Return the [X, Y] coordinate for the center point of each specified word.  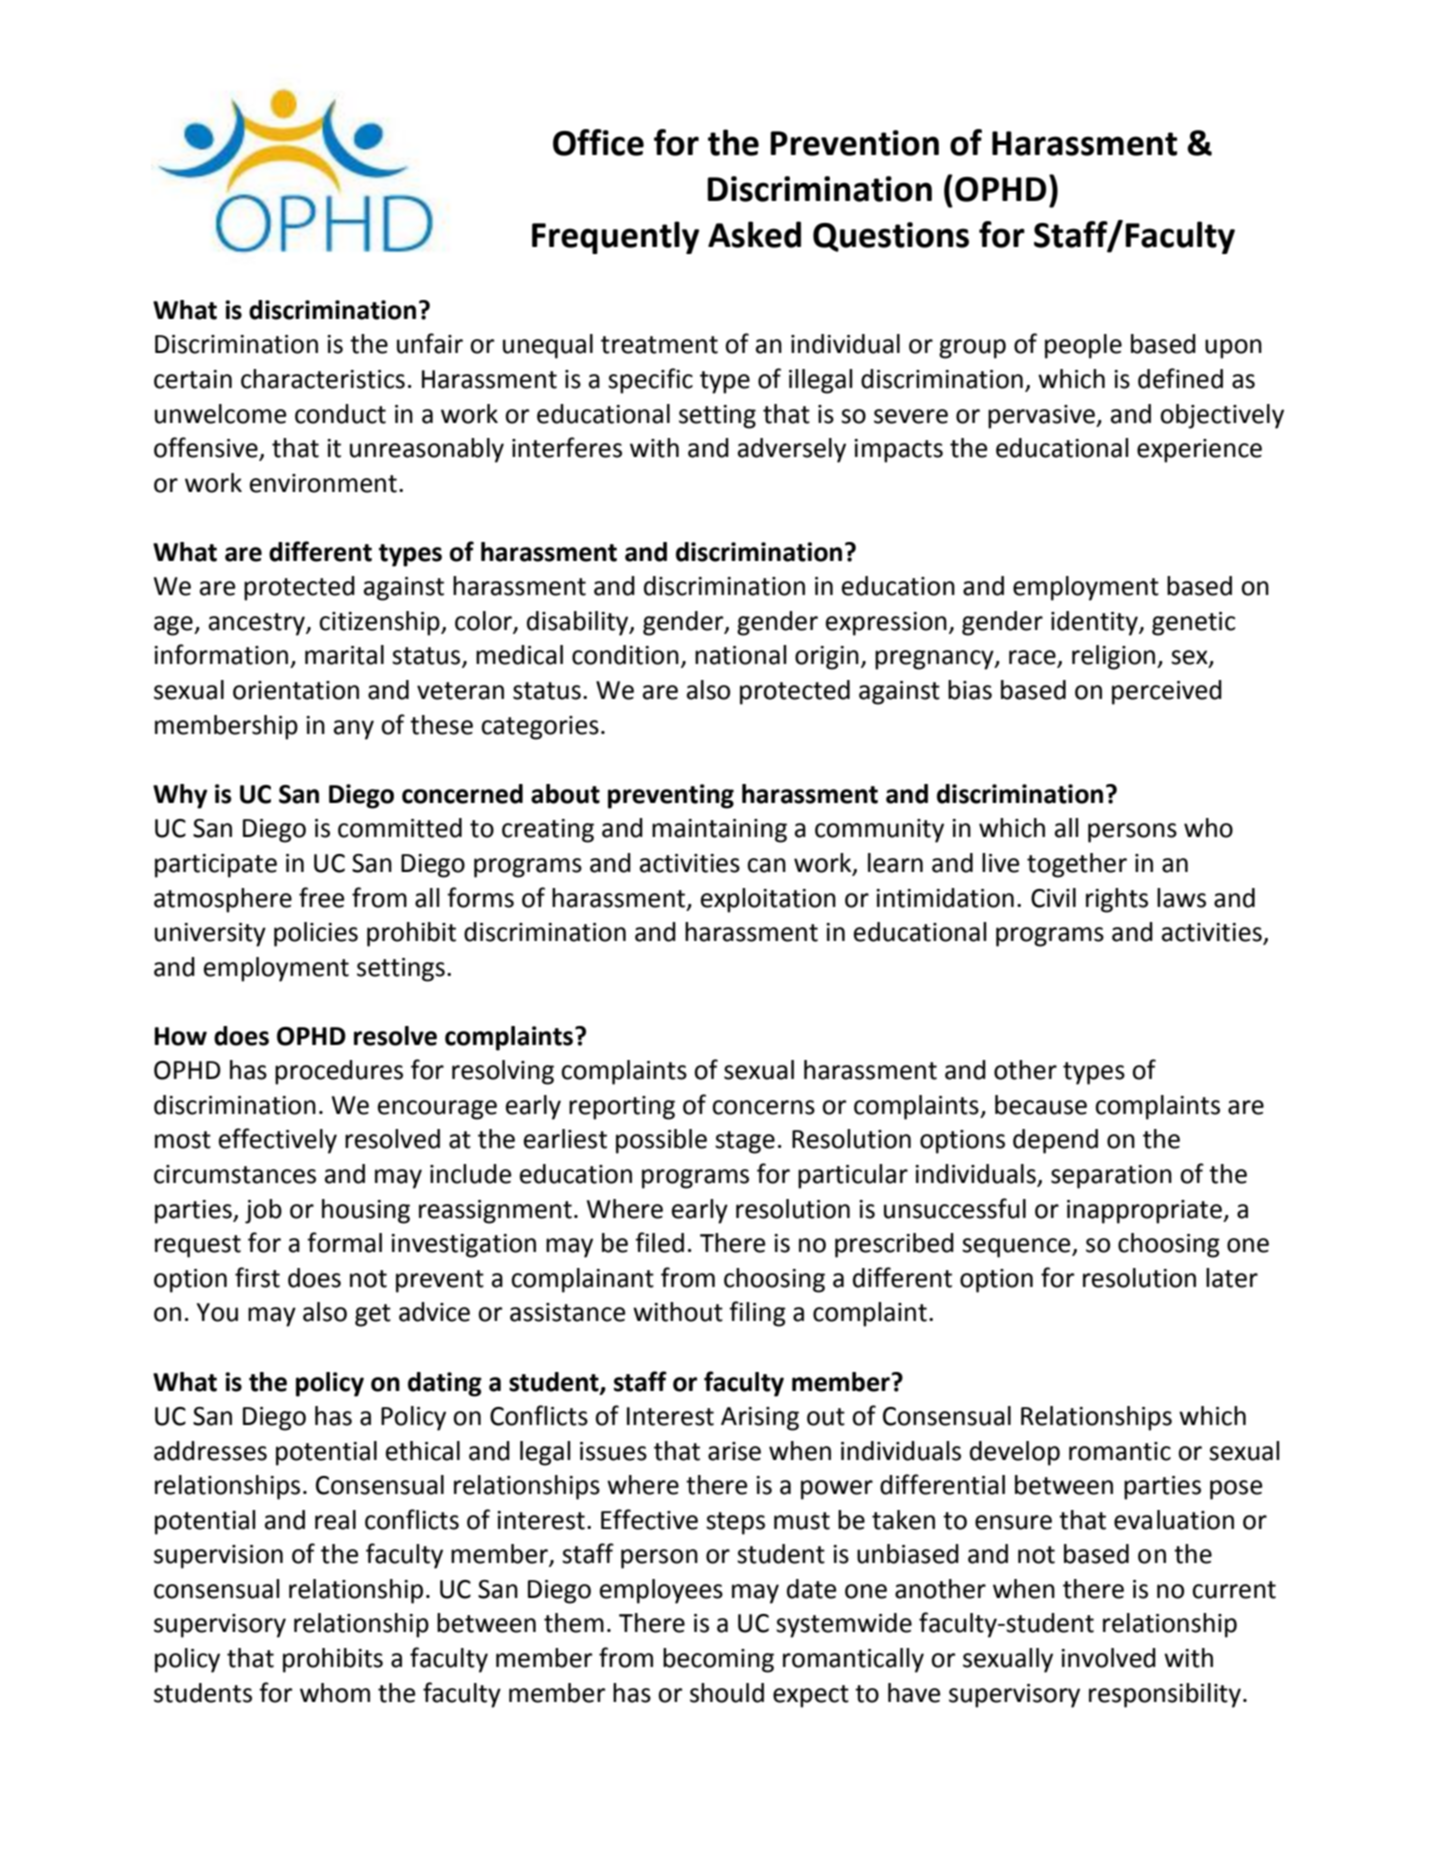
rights [1117, 900]
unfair [430, 343]
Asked [754, 234]
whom [335, 1693]
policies [316, 934]
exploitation [768, 900]
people [1083, 346]
